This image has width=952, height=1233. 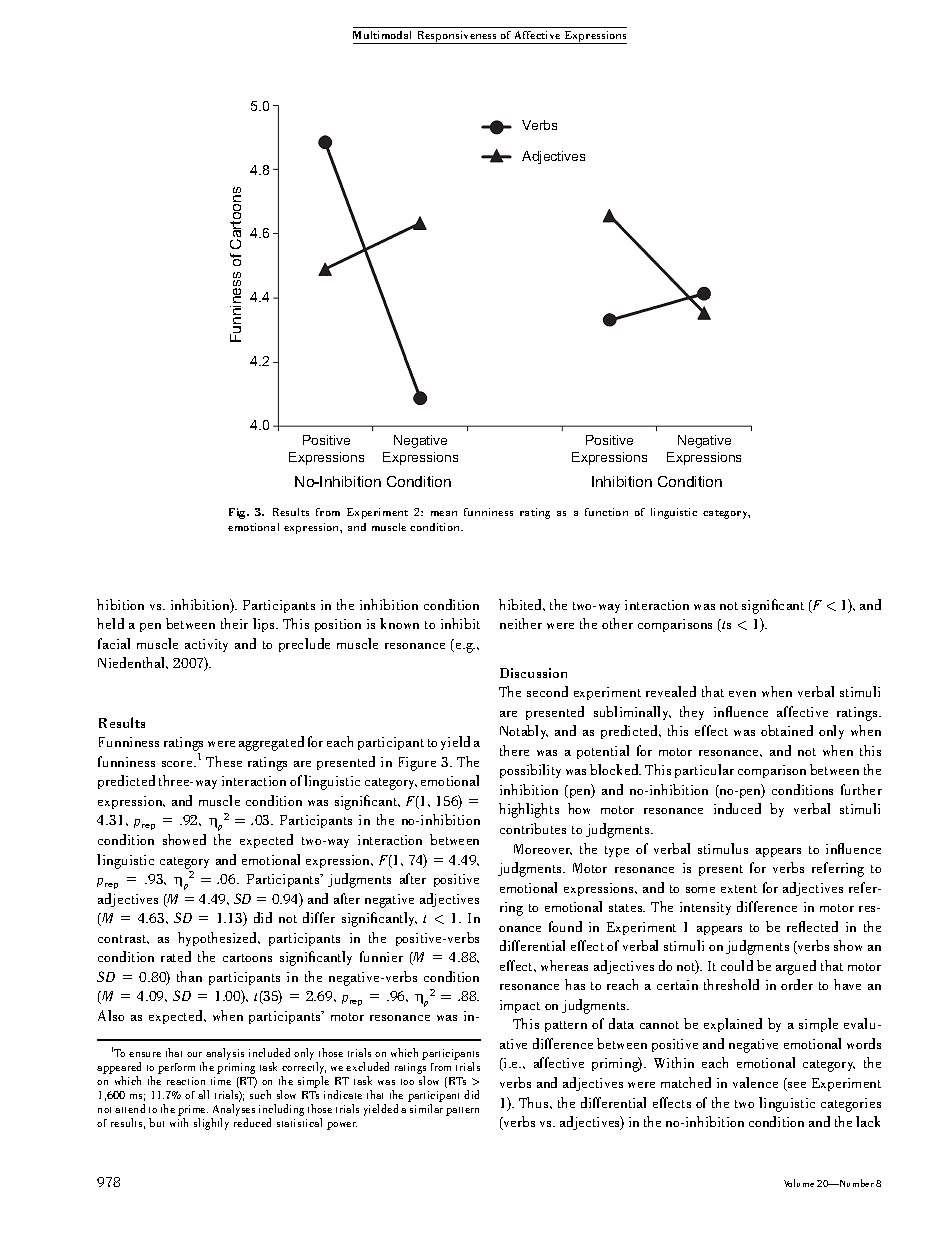 What do you see at coordinates (265, 625) in the image?
I see `lips` at bounding box center [265, 625].
